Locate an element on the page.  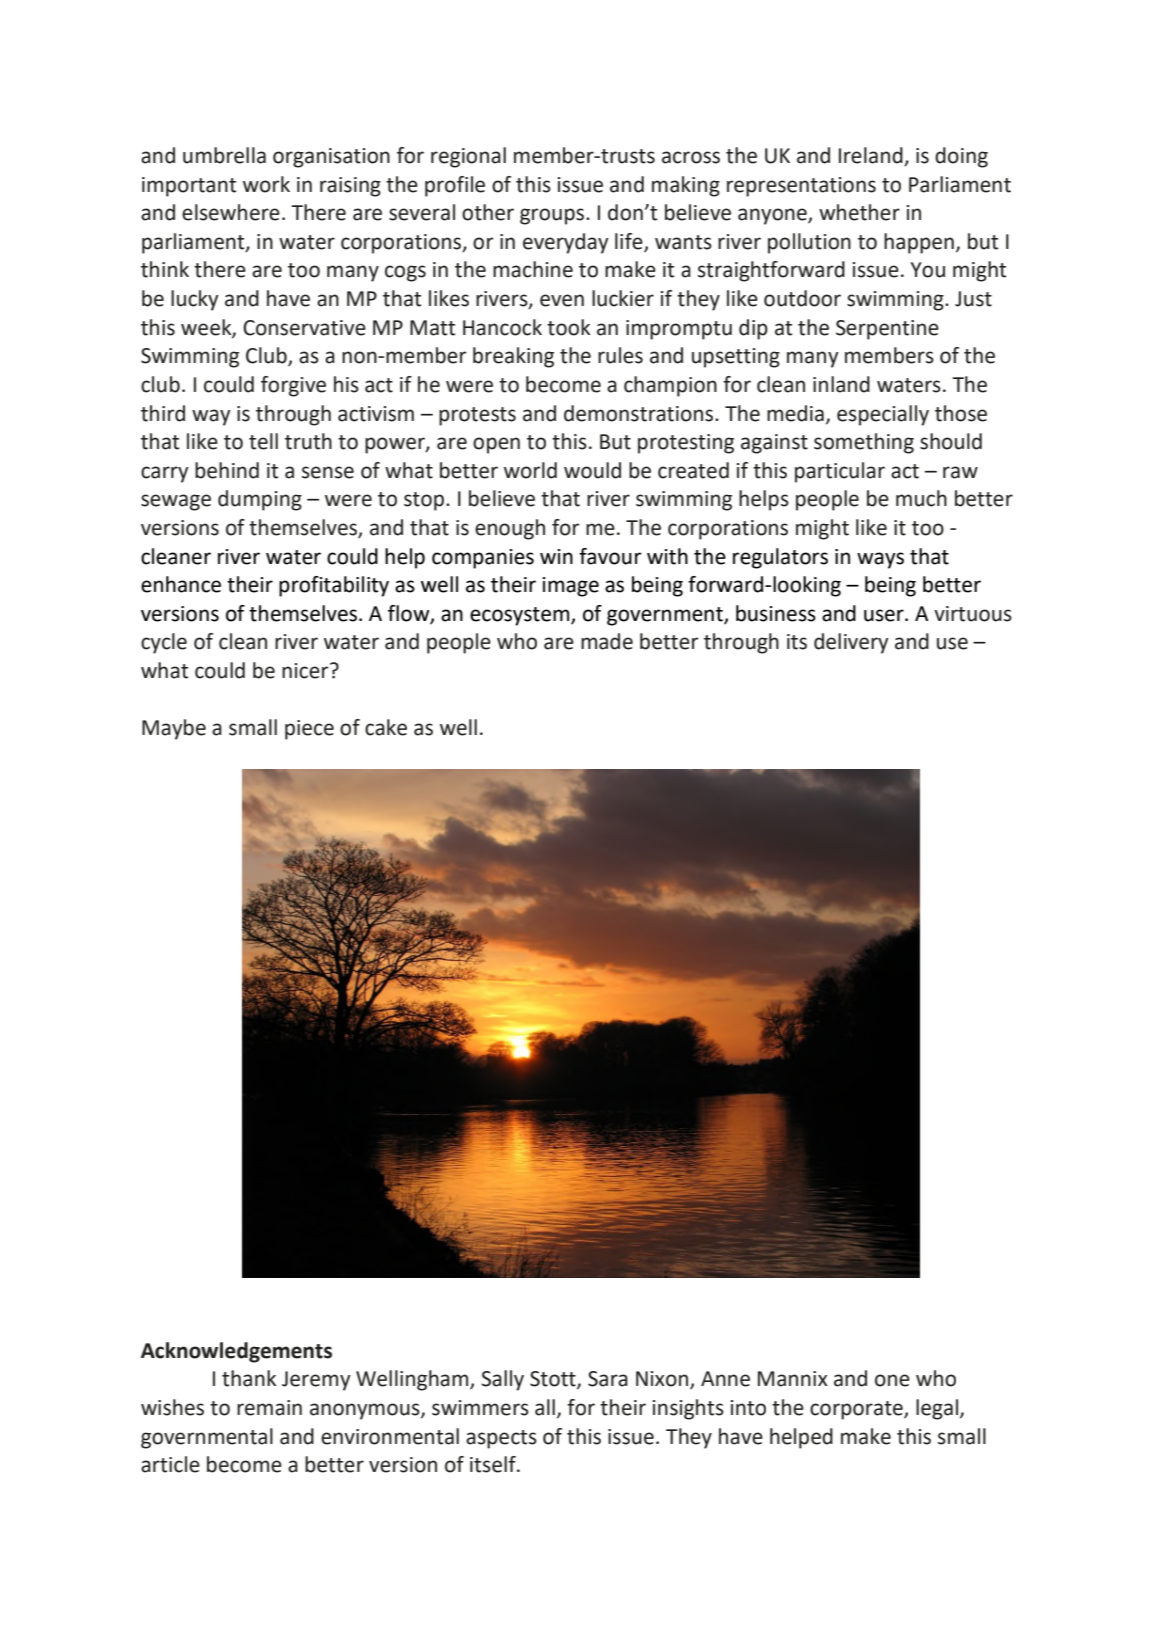
piece is located at coordinates (309, 730).
